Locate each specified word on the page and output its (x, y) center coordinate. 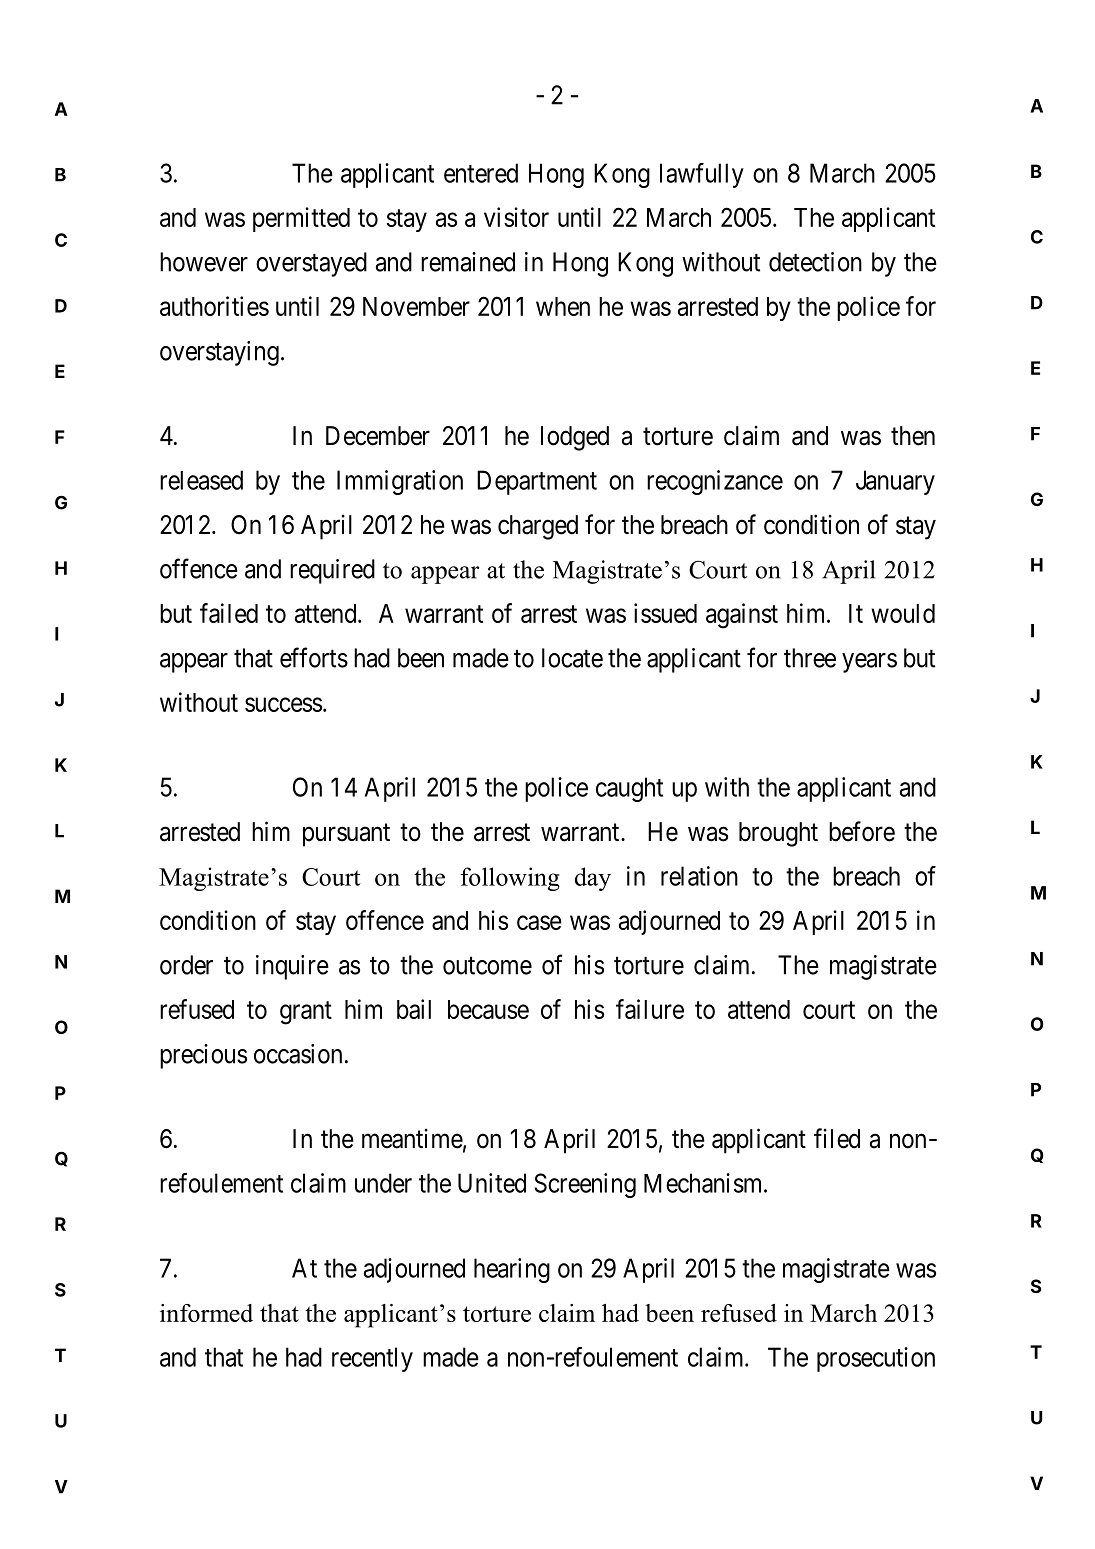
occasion (298, 1054)
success (283, 704)
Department (537, 482)
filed (837, 1138)
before (862, 831)
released (201, 480)
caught (629, 789)
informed (206, 1313)
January (895, 482)
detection (815, 262)
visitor (516, 217)
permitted (301, 219)
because (488, 1009)
